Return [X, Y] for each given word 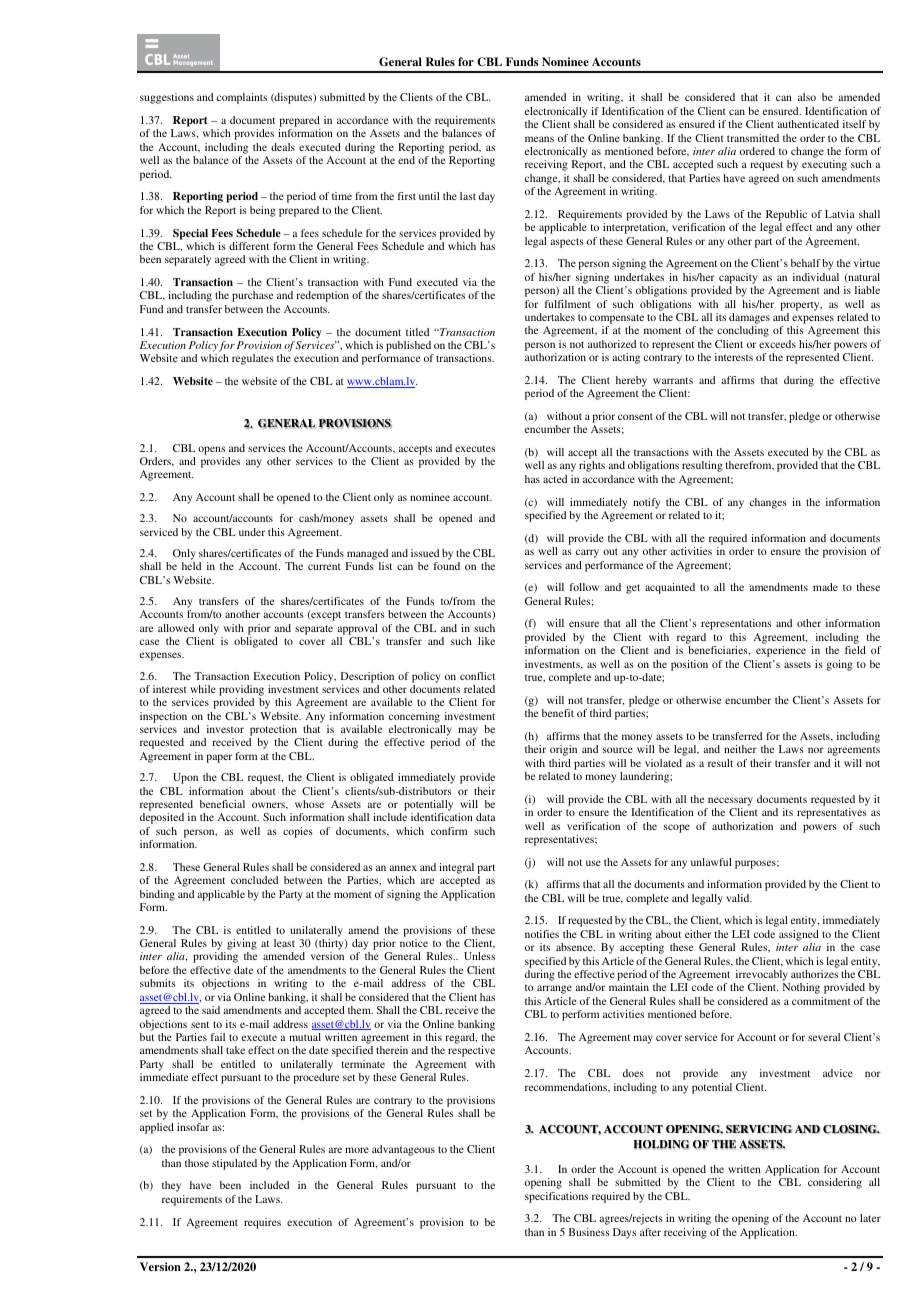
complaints [242, 98]
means [539, 139]
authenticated [808, 124]
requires [262, 1223]
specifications [556, 1197]
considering [835, 1183]
